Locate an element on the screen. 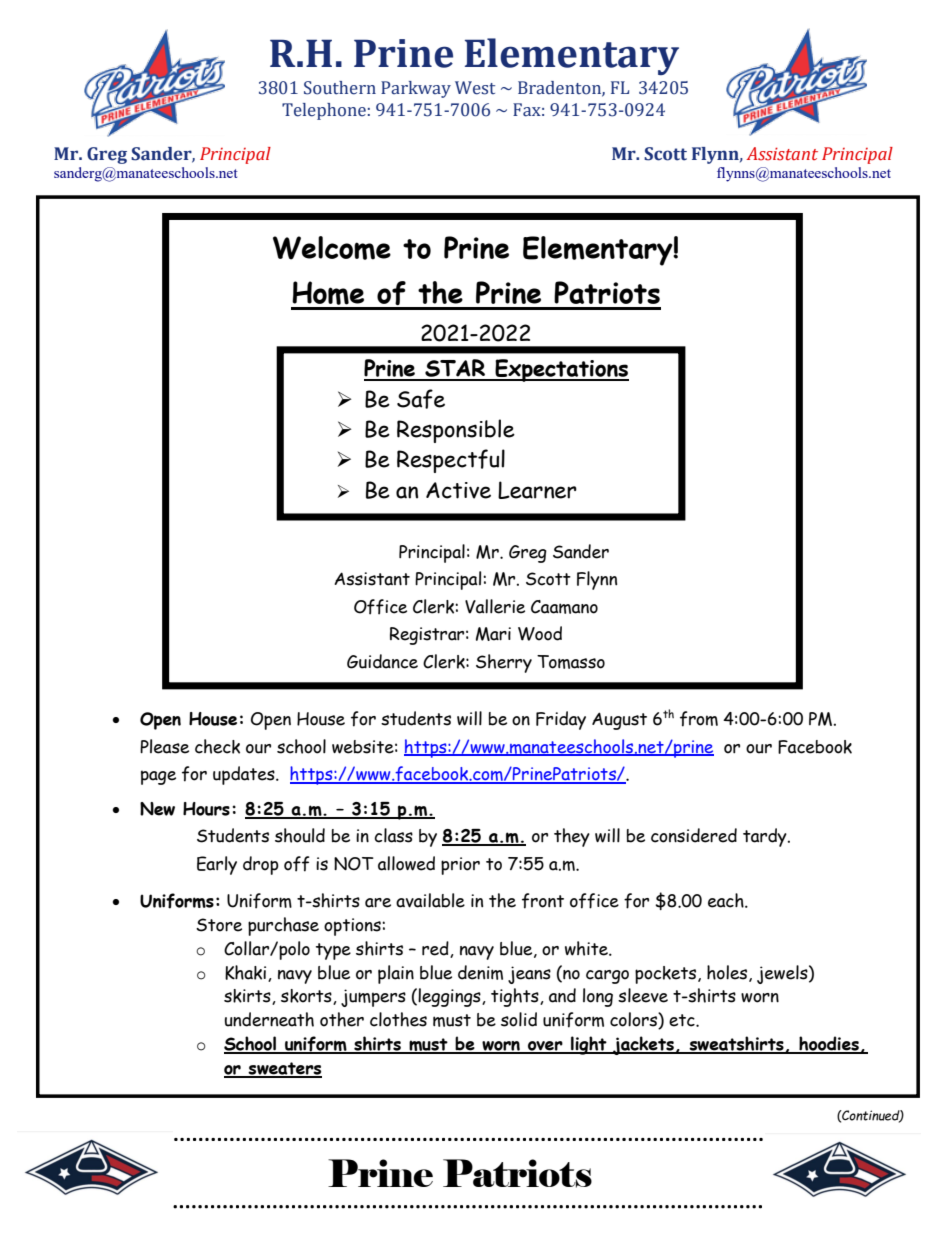 This screenshot has height=1233, width=952. etc is located at coordinates (683, 1020).
